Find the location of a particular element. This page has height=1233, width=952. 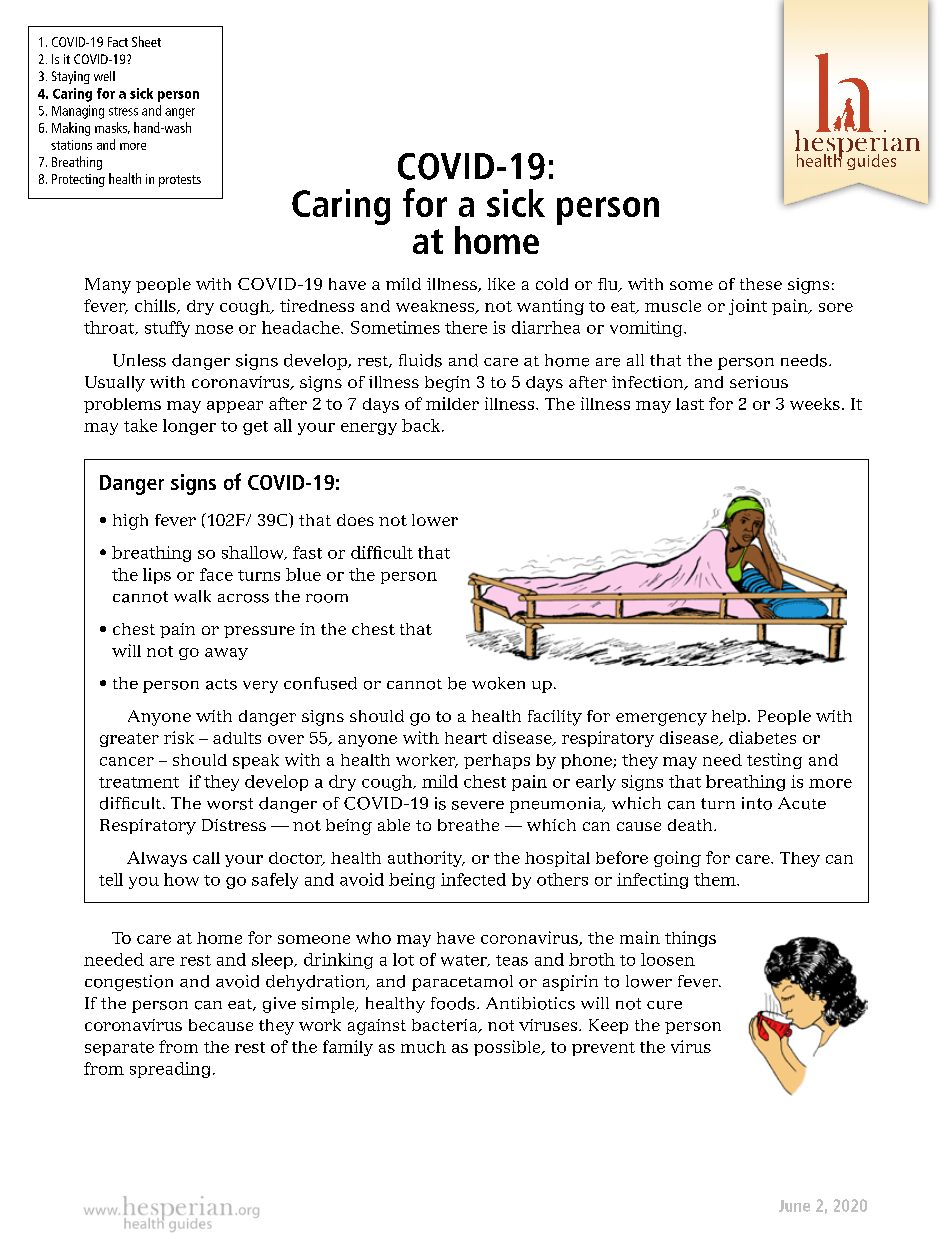

weeks is located at coordinates (815, 404).
